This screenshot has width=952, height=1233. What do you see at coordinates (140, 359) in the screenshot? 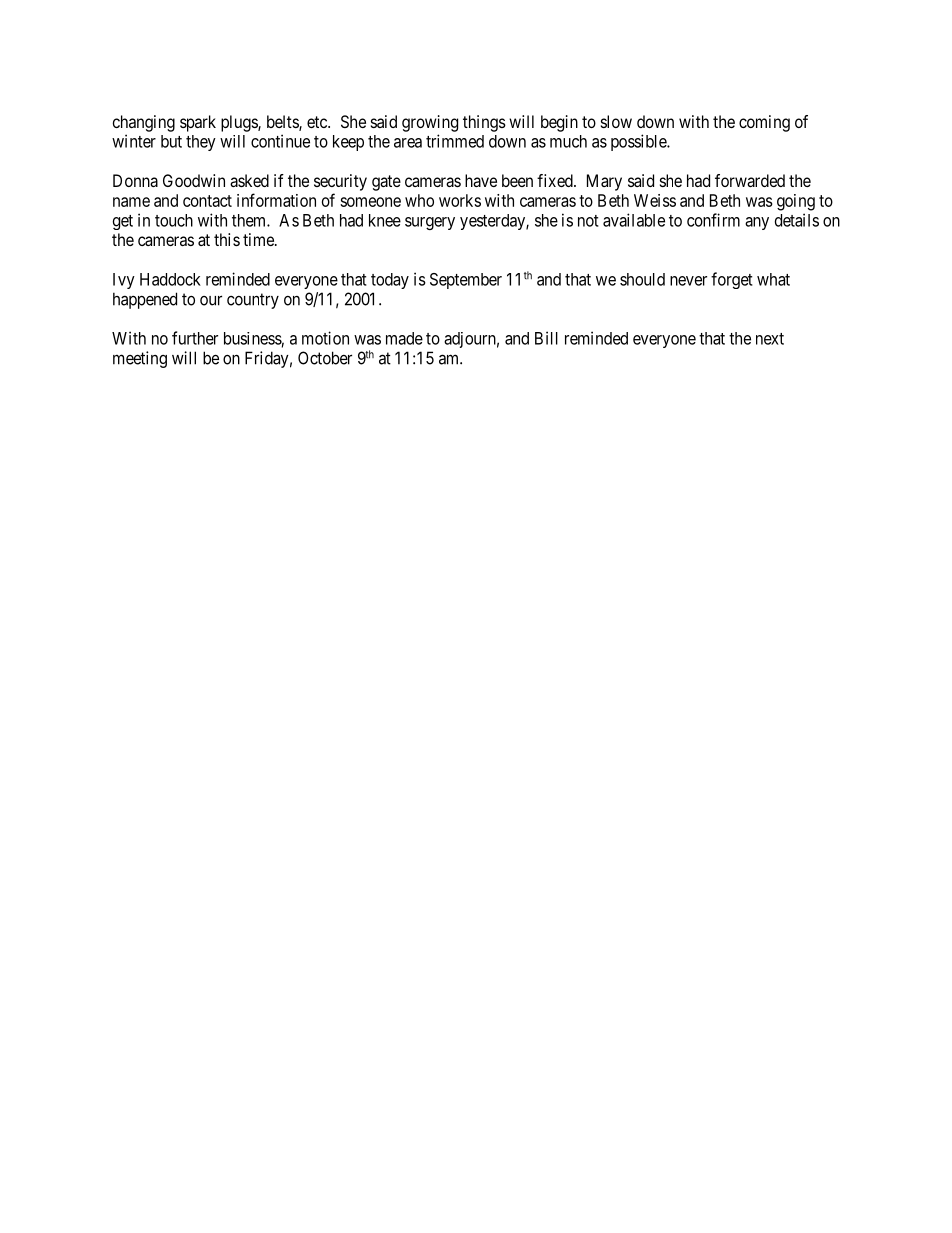
I see `meeting` at bounding box center [140, 359].
